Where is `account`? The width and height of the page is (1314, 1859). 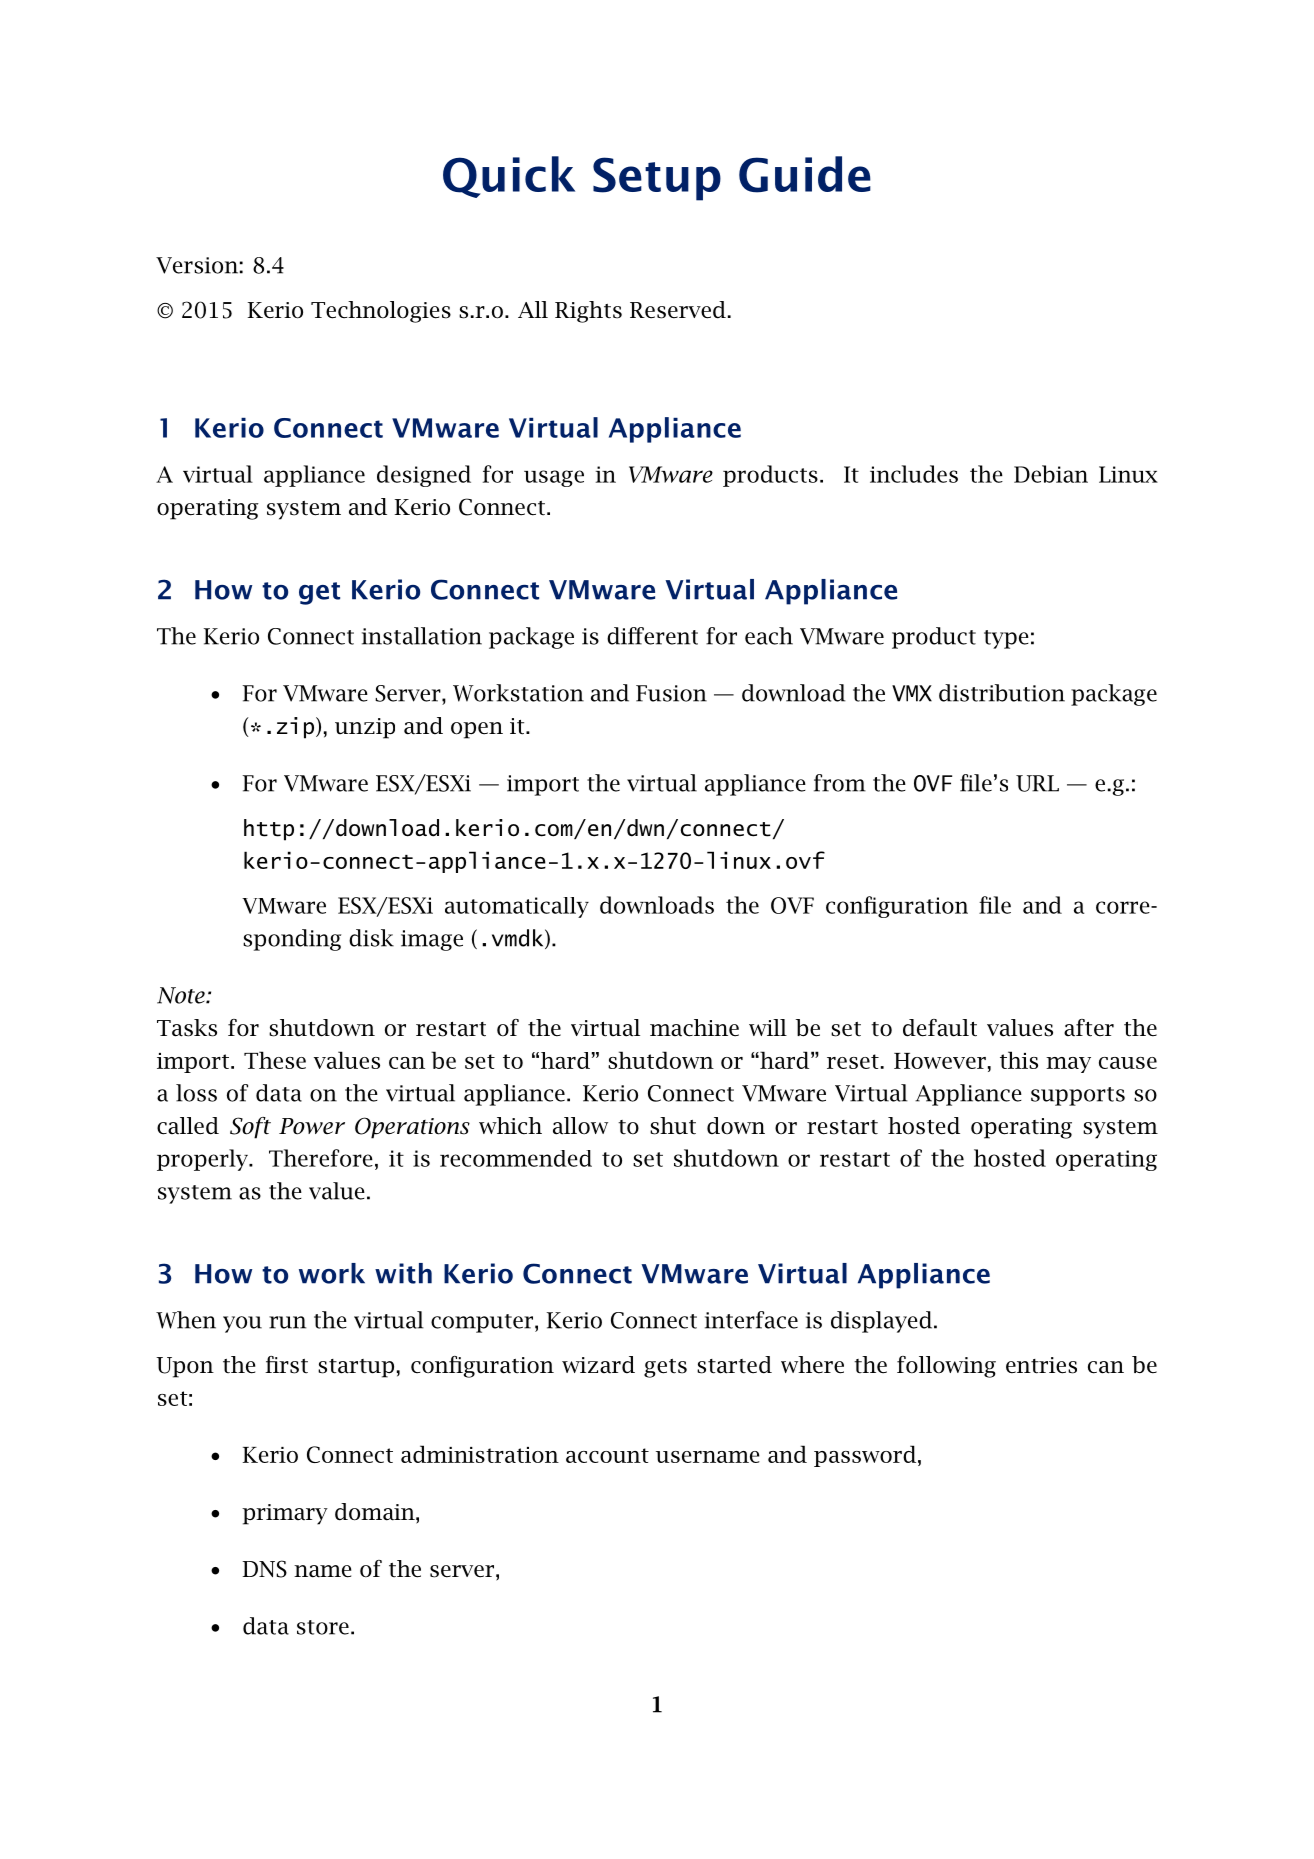 account is located at coordinates (607, 1455).
